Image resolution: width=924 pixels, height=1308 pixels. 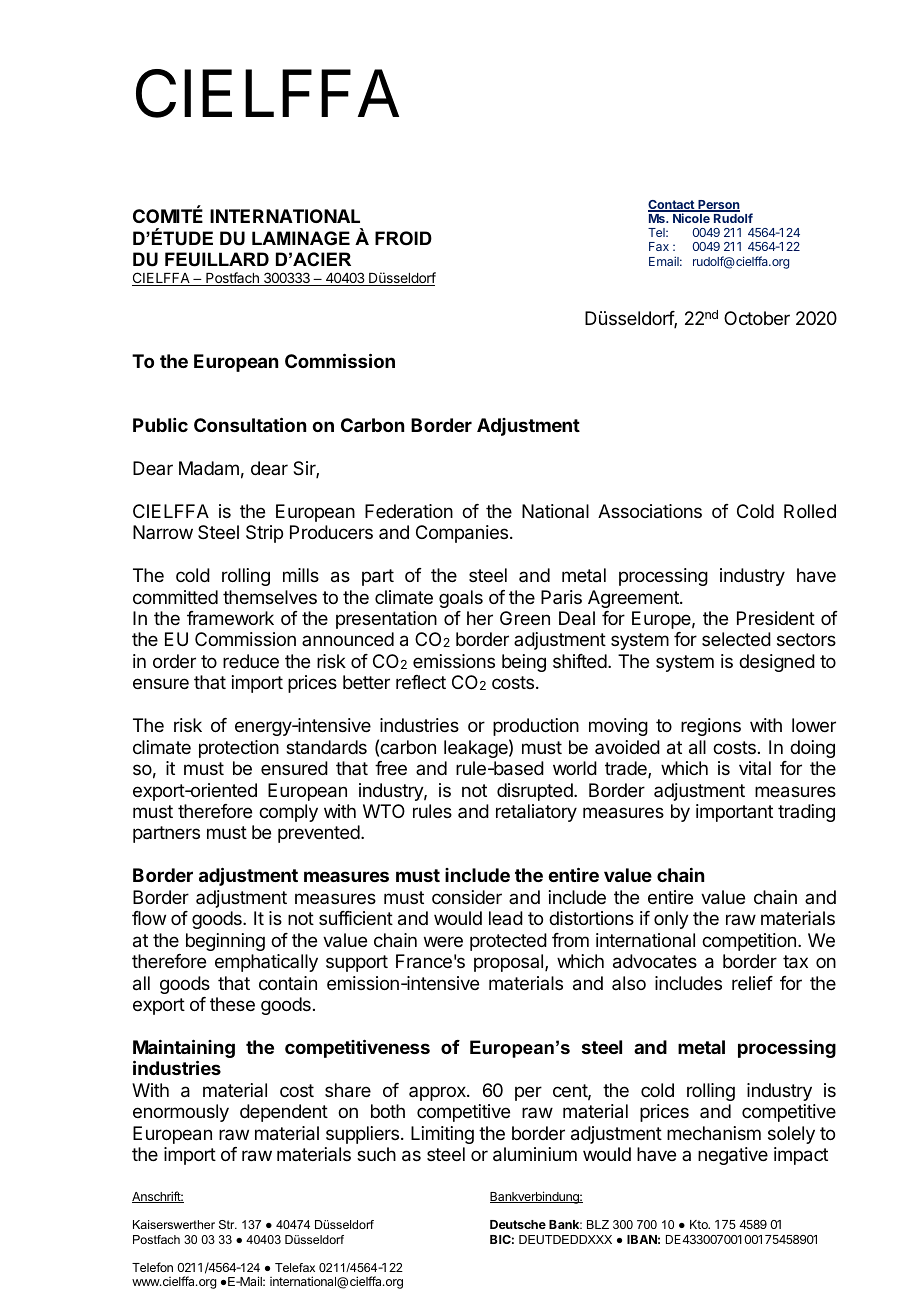 What do you see at coordinates (700, 1224) in the page?
I see `Kto` at bounding box center [700, 1224].
